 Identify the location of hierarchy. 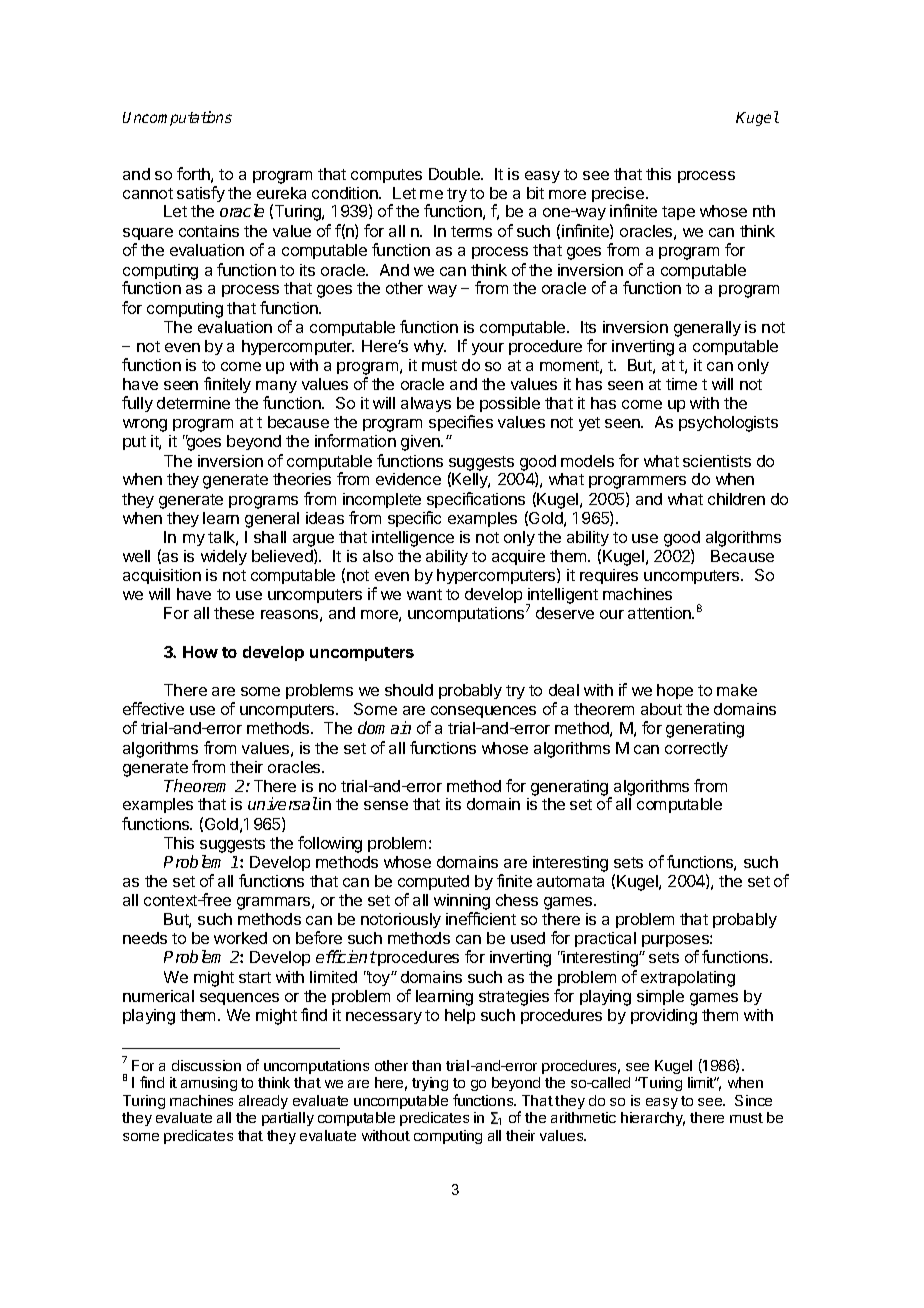
(653, 1119).
